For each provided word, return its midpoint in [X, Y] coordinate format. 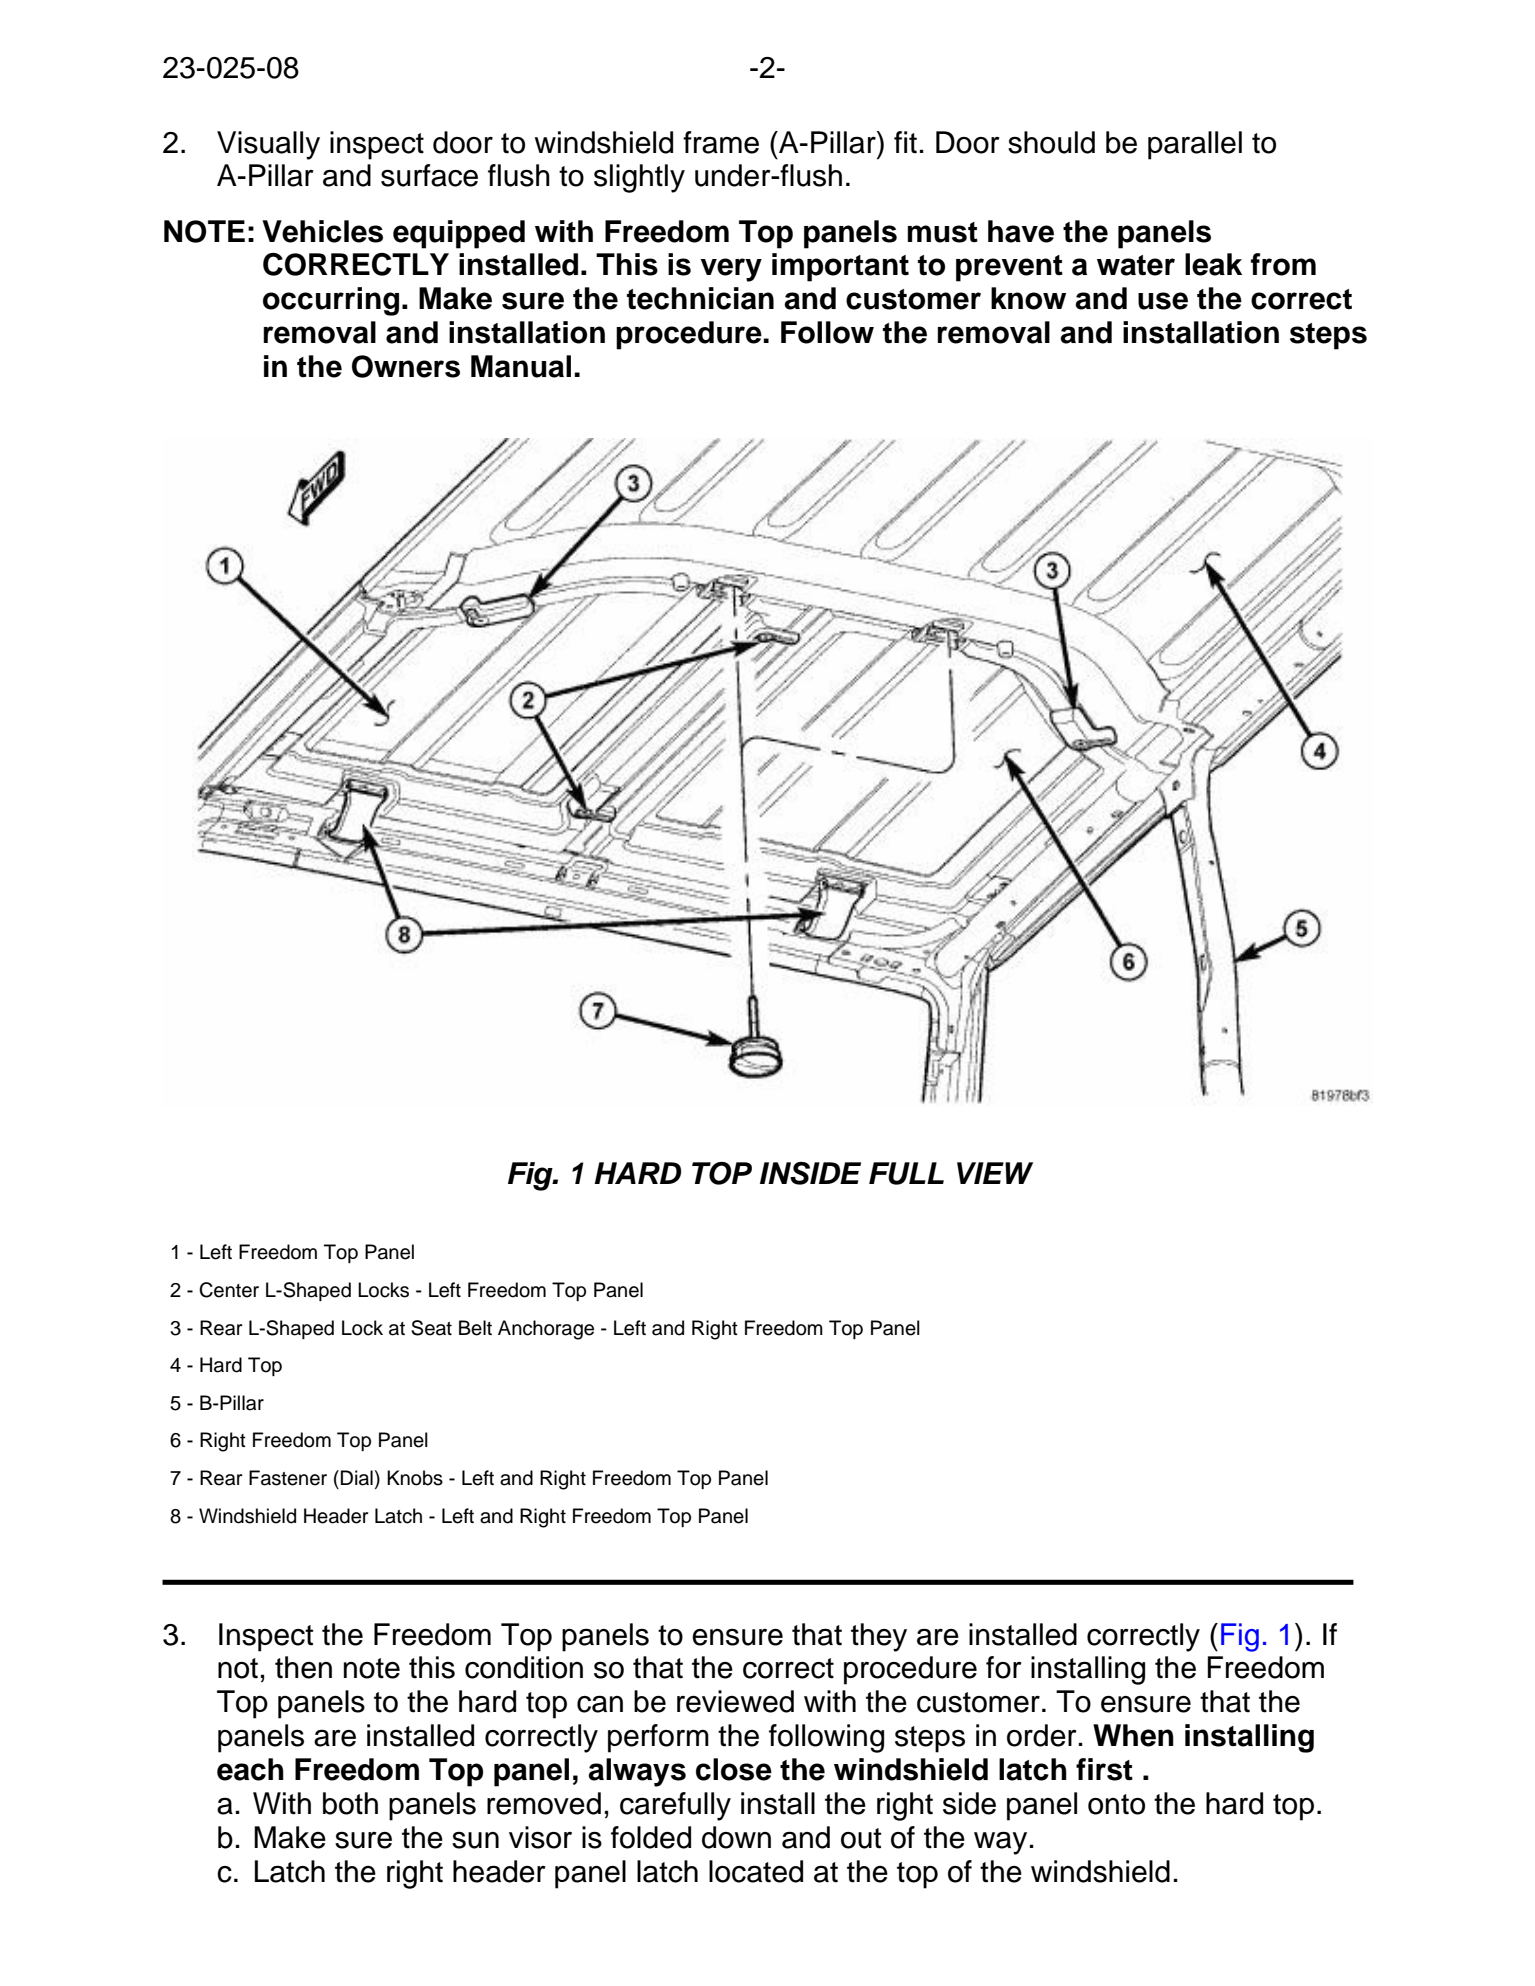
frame [721, 142]
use [1163, 301]
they [879, 1637]
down [736, 1837]
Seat [431, 1328]
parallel [1195, 145]
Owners [406, 366]
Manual [521, 366]
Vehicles [322, 231]
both [350, 1803]
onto [1116, 1804]
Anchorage [546, 1330]
